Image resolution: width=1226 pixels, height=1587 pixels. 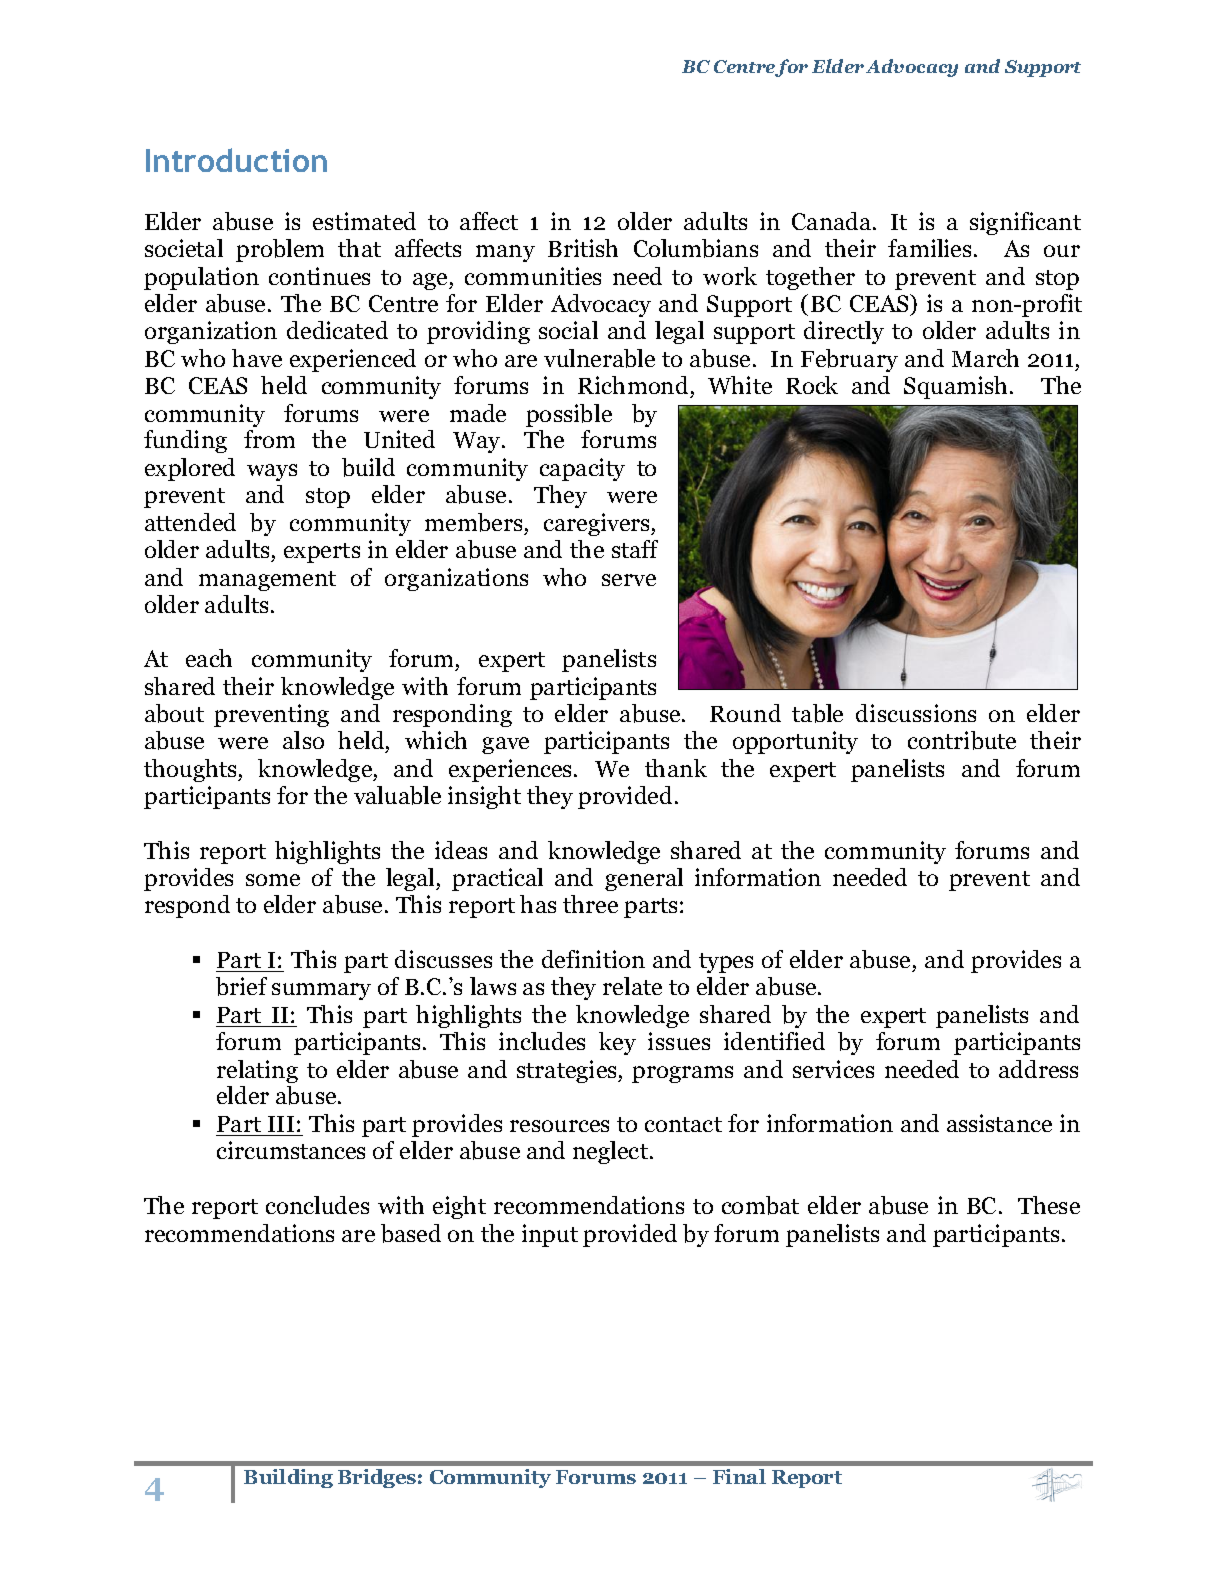 What do you see at coordinates (411, 1233) in the document?
I see `based` at bounding box center [411, 1233].
